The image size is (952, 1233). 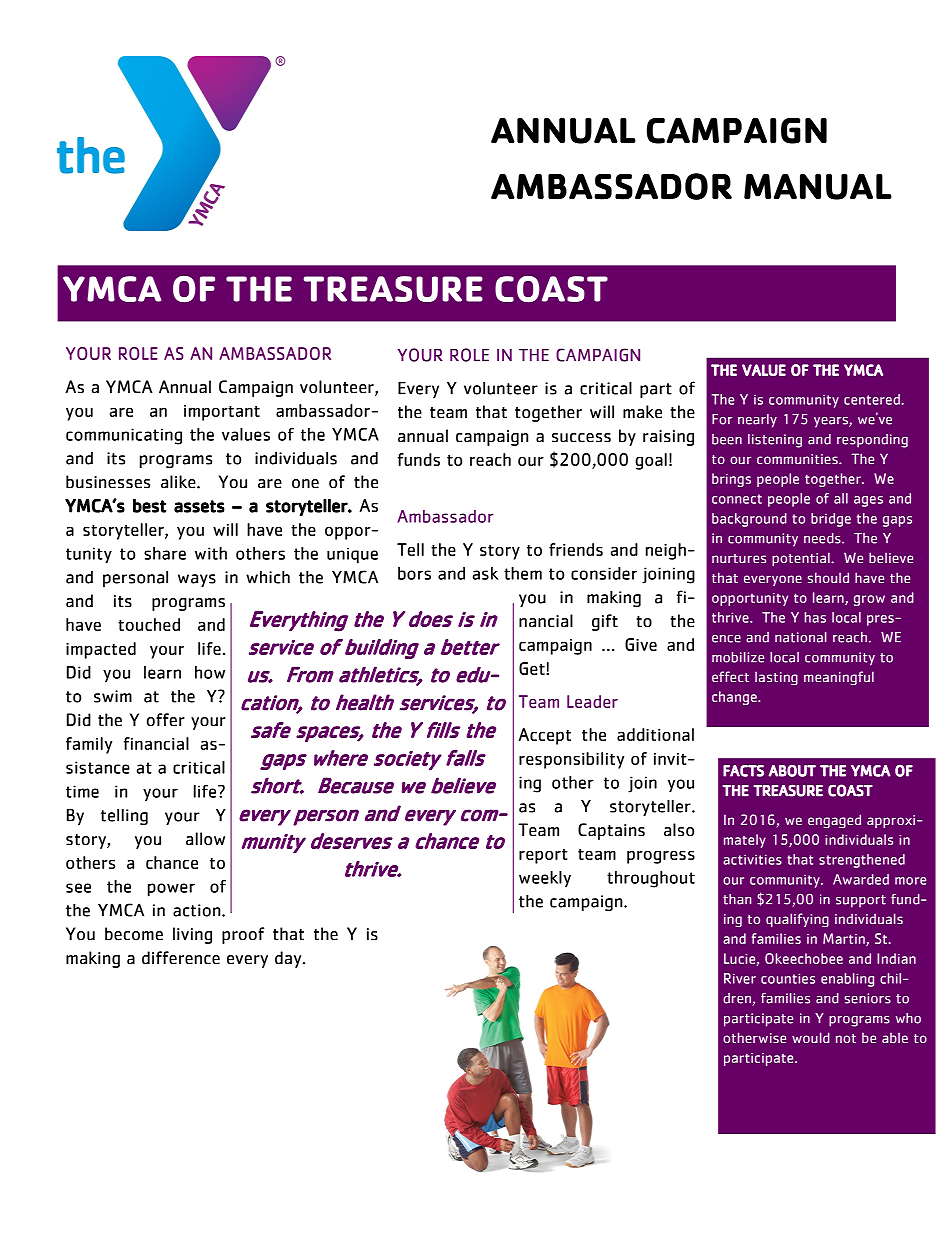 I want to click on communities, so click(x=798, y=459).
